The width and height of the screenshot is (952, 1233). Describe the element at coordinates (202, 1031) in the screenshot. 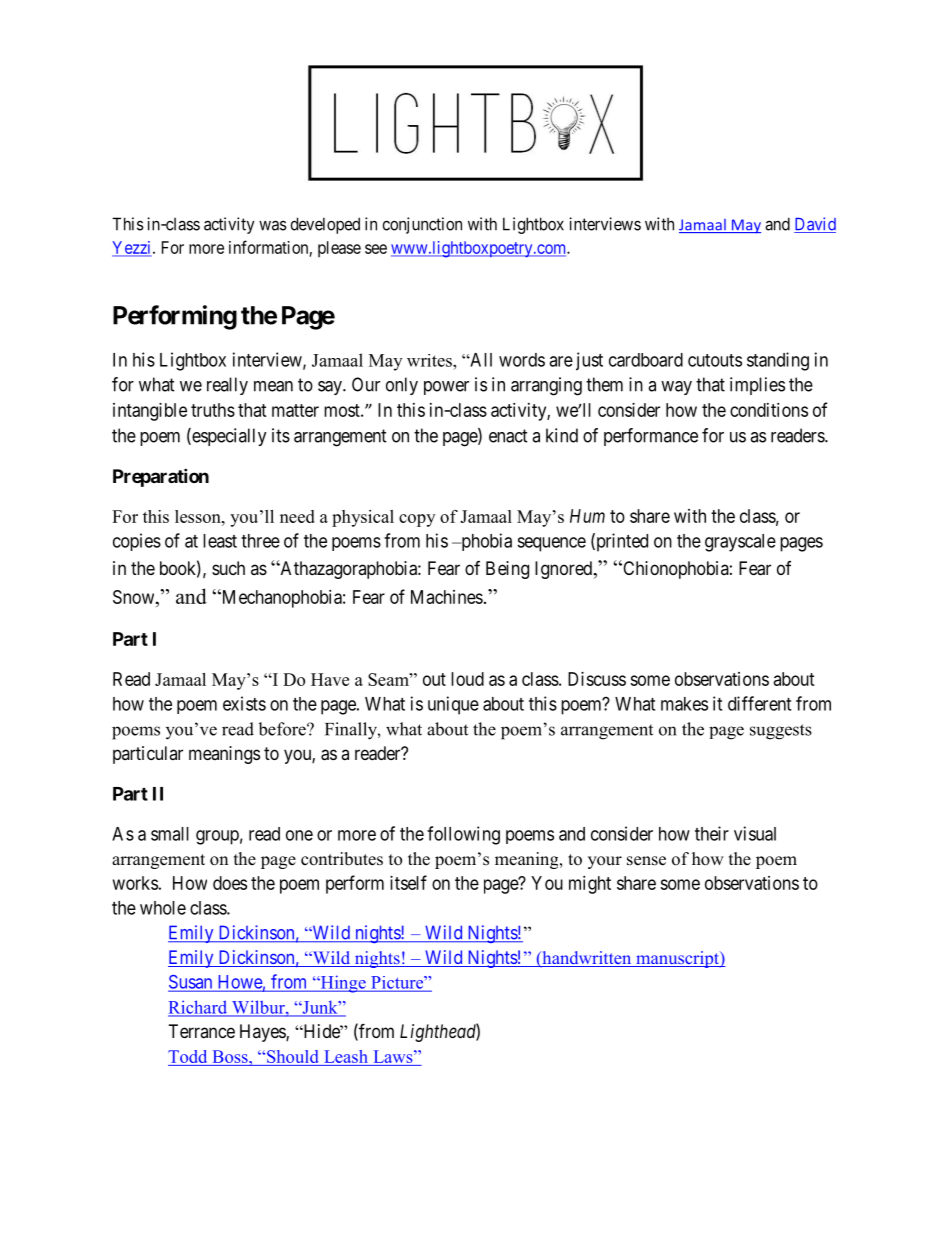

I see `Terrance` at that location.
